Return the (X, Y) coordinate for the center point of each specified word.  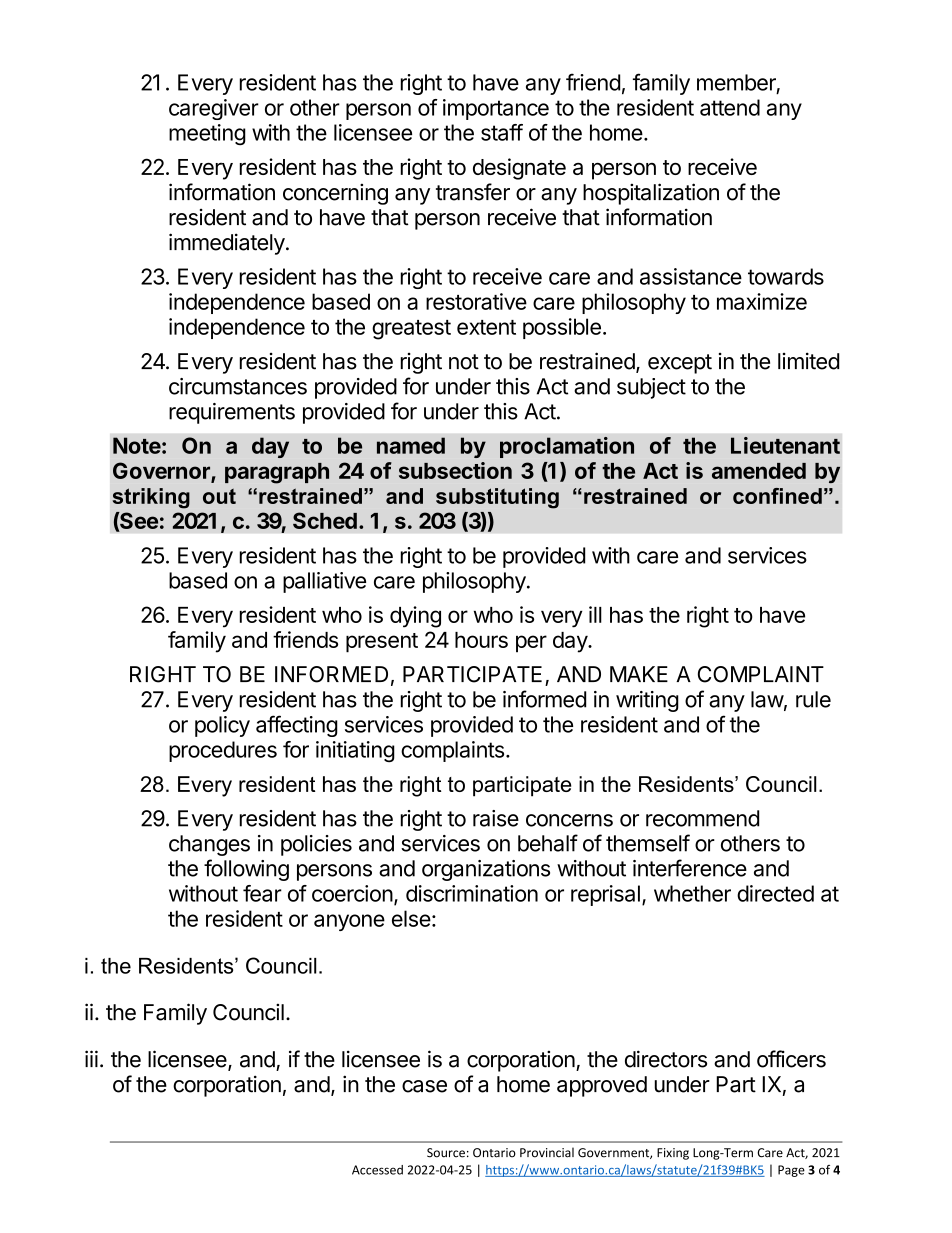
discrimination (472, 893)
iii (91, 1058)
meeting (207, 135)
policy (222, 726)
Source (446, 1153)
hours (481, 640)
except (680, 364)
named (411, 445)
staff (502, 132)
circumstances (238, 386)
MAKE (639, 674)
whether (692, 893)
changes (209, 845)
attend (730, 107)
